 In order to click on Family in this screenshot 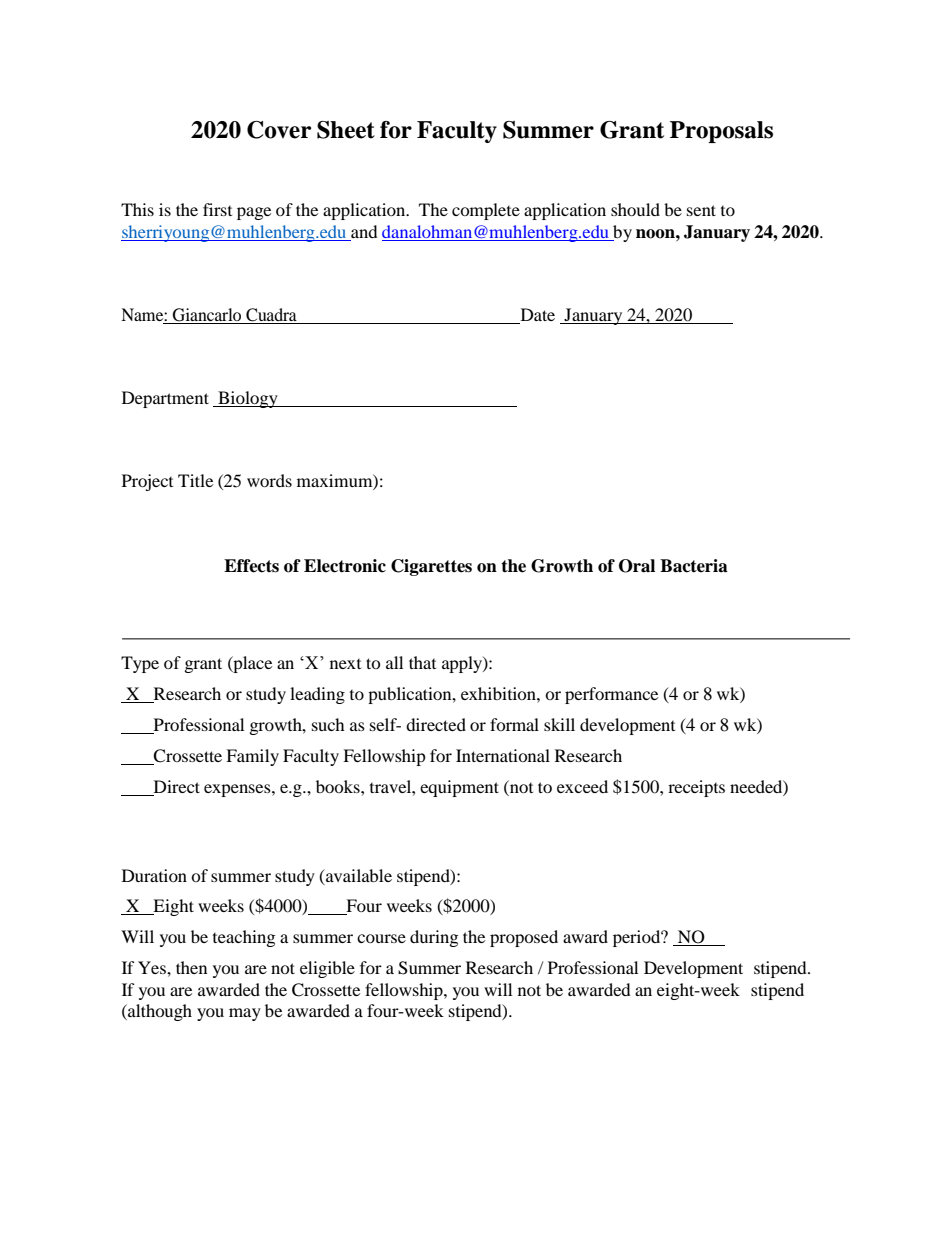, I will do `click(252, 757)`.
